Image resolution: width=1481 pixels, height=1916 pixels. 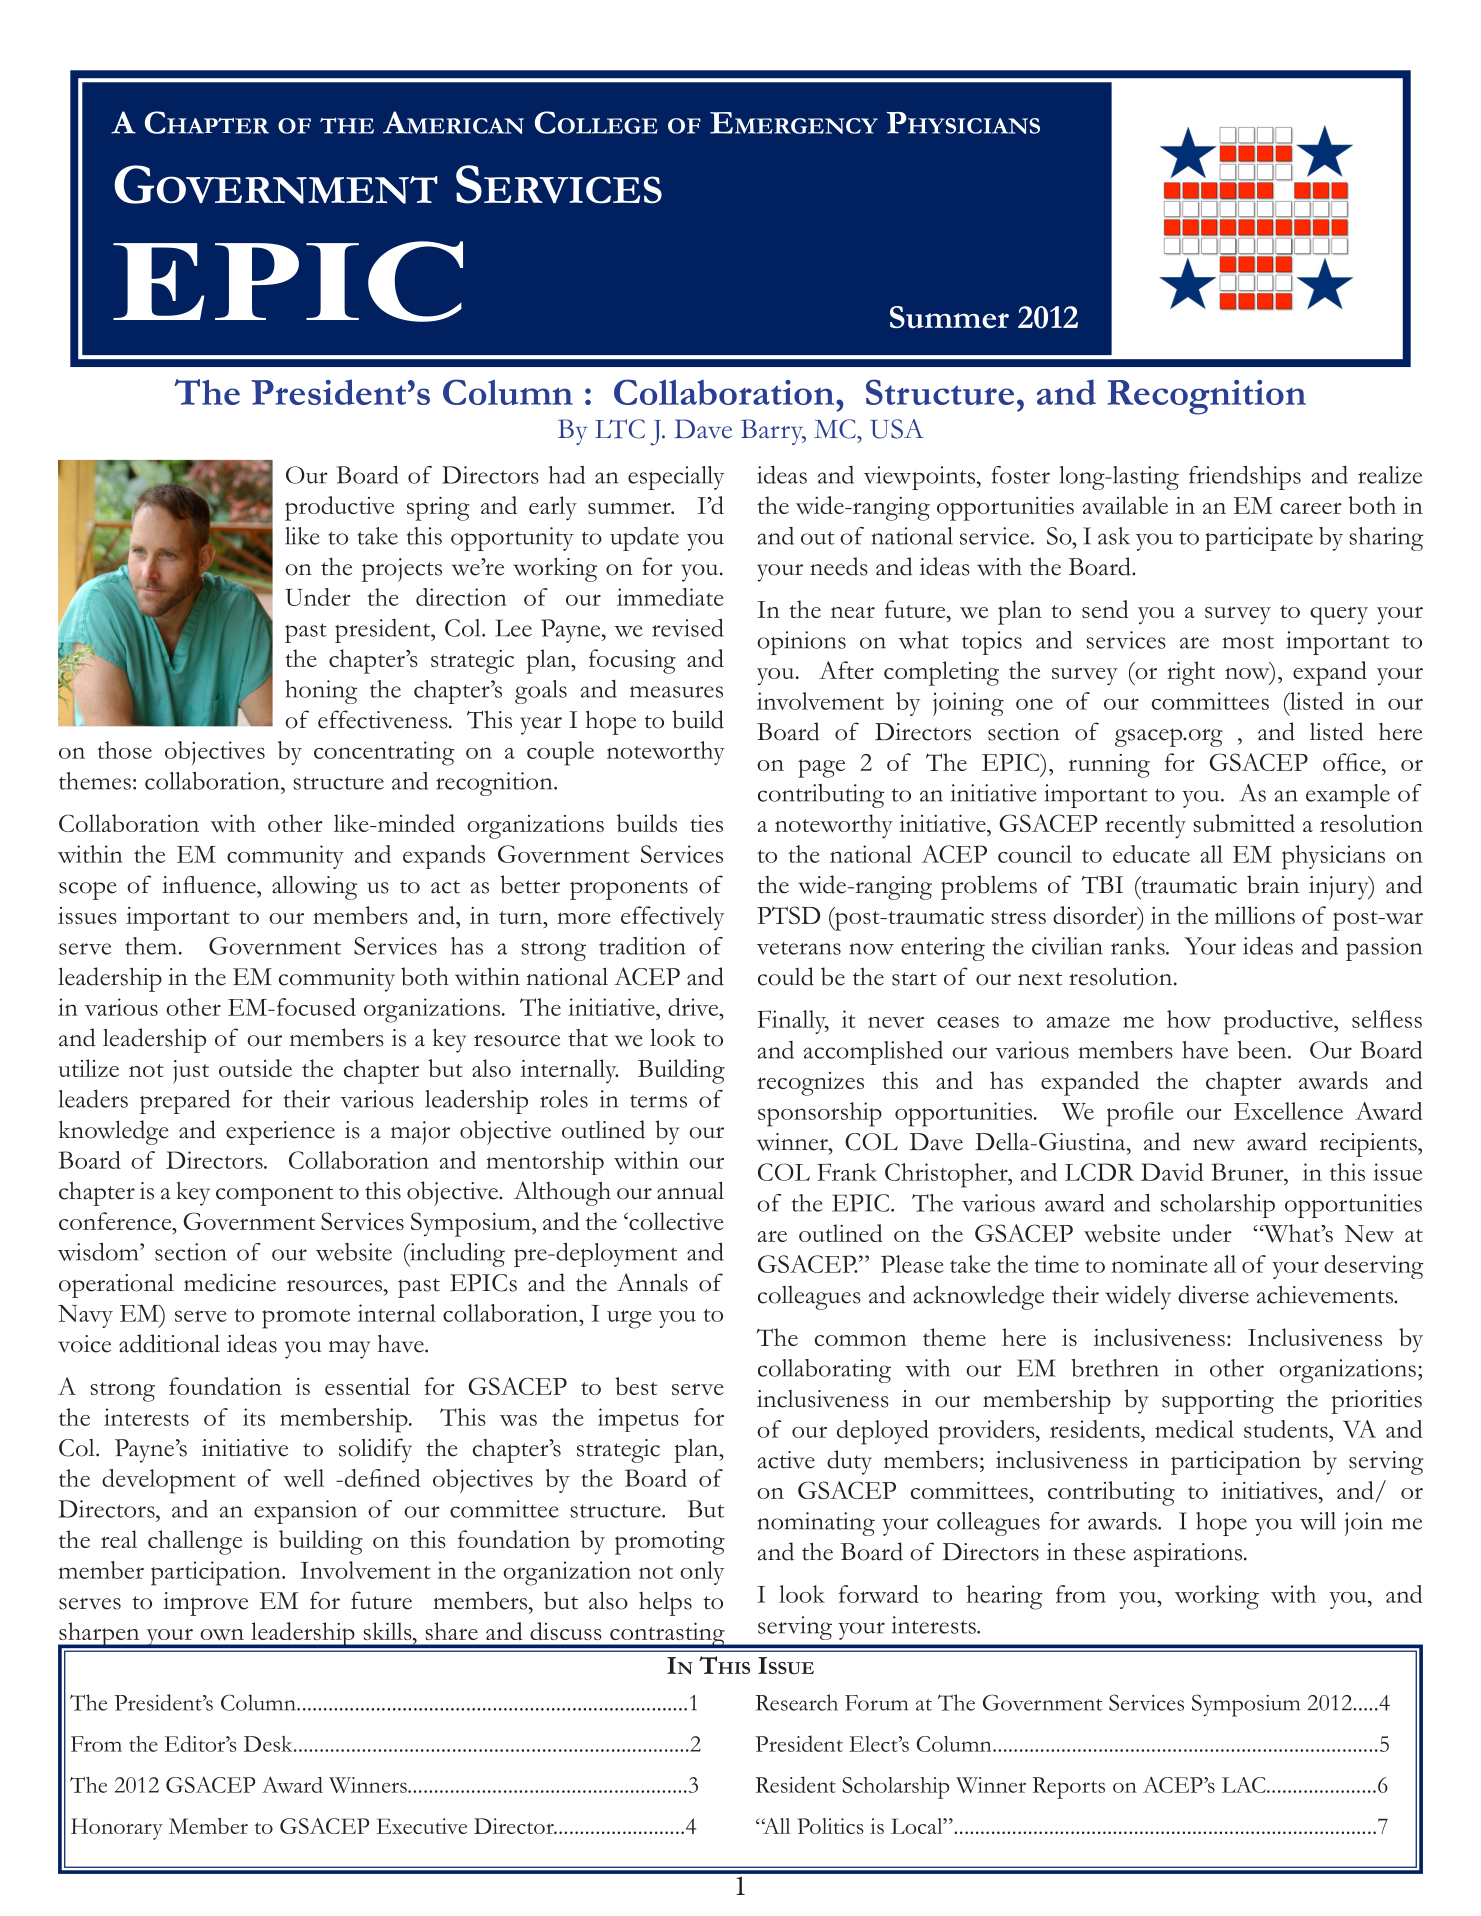 I want to click on influence, so click(x=210, y=885).
